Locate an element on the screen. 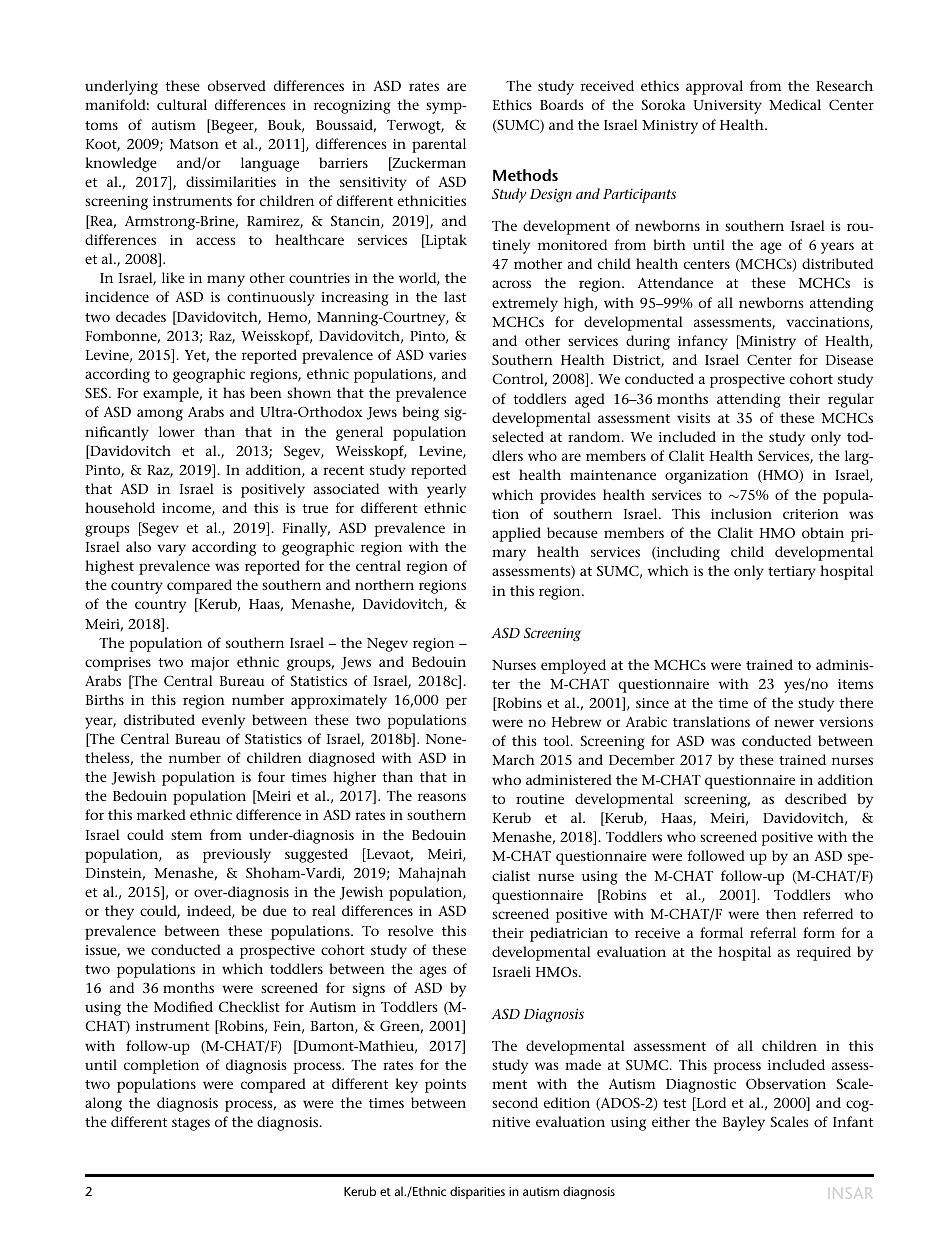 The height and width of the screenshot is (1251, 952). per is located at coordinates (456, 703).
